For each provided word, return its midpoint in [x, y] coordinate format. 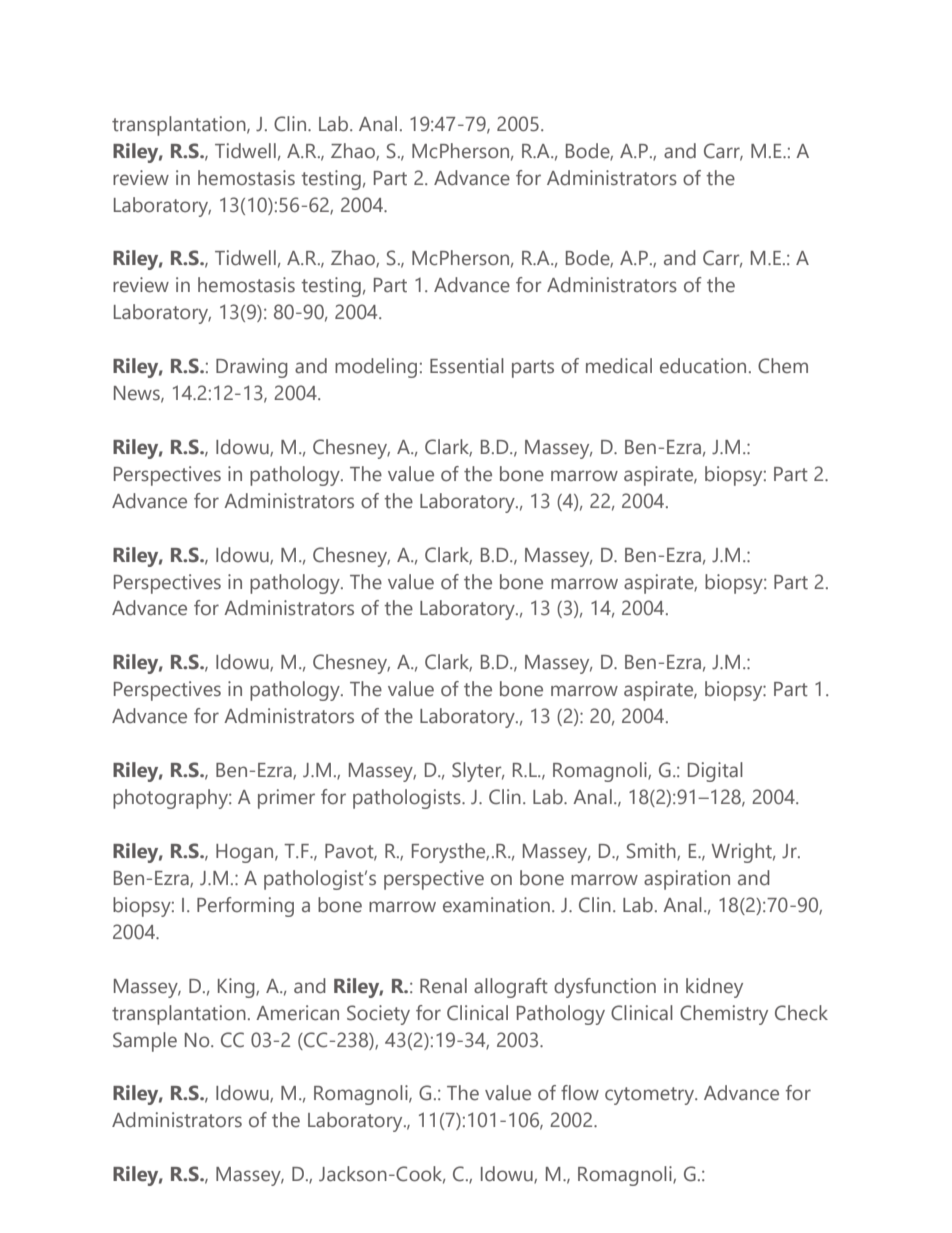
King [237, 988]
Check [801, 1013]
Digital [715, 772]
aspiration [687, 880]
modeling [376, 368]
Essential [467, 366]
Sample [145, 1042]
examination [496, 905]
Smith [652, 852]
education [703, 366]
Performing [245, 907]
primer [286, 799]
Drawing [252, 368]
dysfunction [605, 988]
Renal [443, 986]
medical [619, 366]
